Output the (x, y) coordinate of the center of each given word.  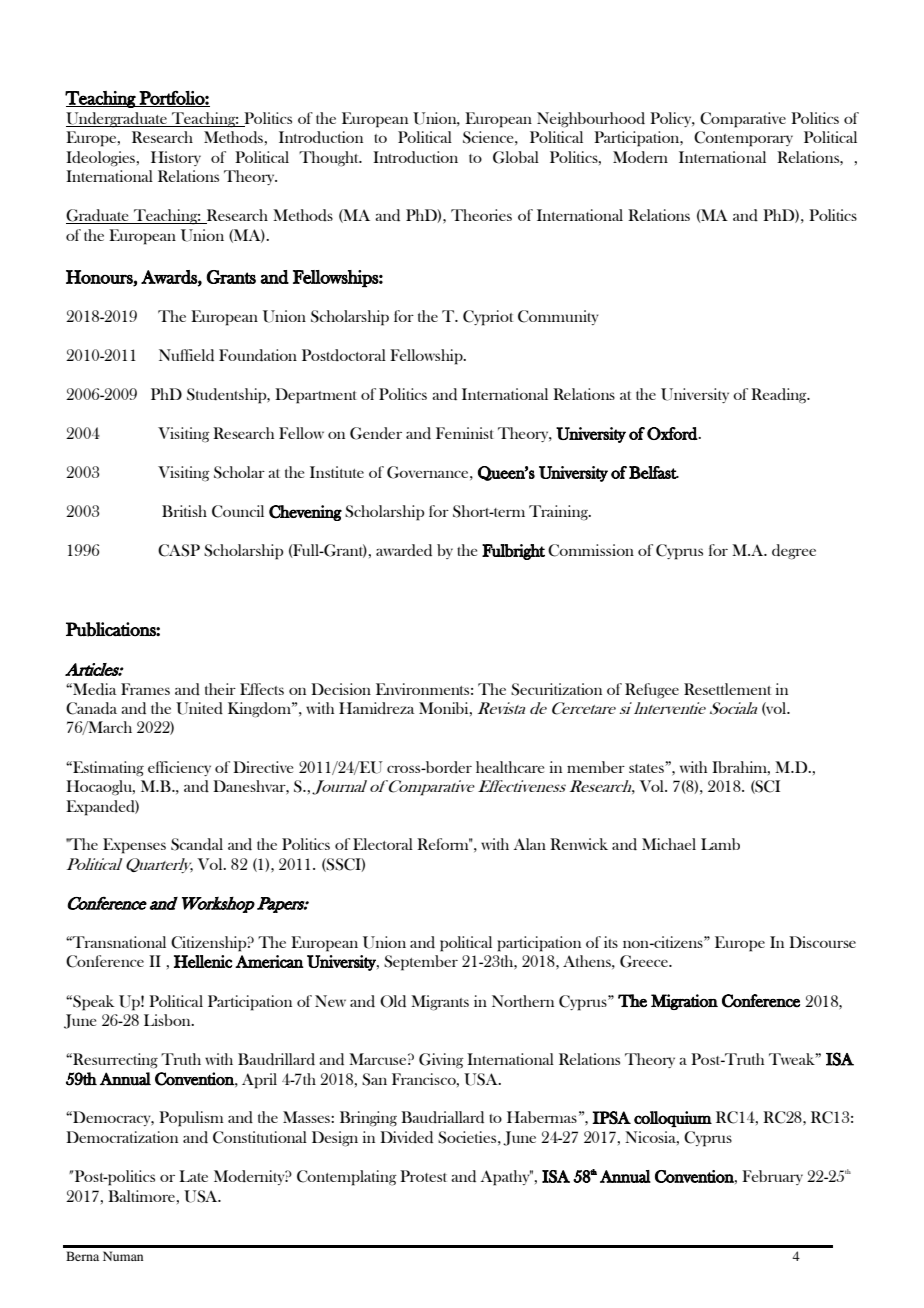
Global (516, 157)
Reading (780, 396)
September (421, 963)
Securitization (556, 689)
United (199, 708)
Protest (423, 1176)
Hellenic (203, 961)
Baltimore (141, 1196)
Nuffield (186, 355)
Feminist (465, 433)
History (176, 158)
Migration (684, 1002)
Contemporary (743, 139)
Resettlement (727, 689)
